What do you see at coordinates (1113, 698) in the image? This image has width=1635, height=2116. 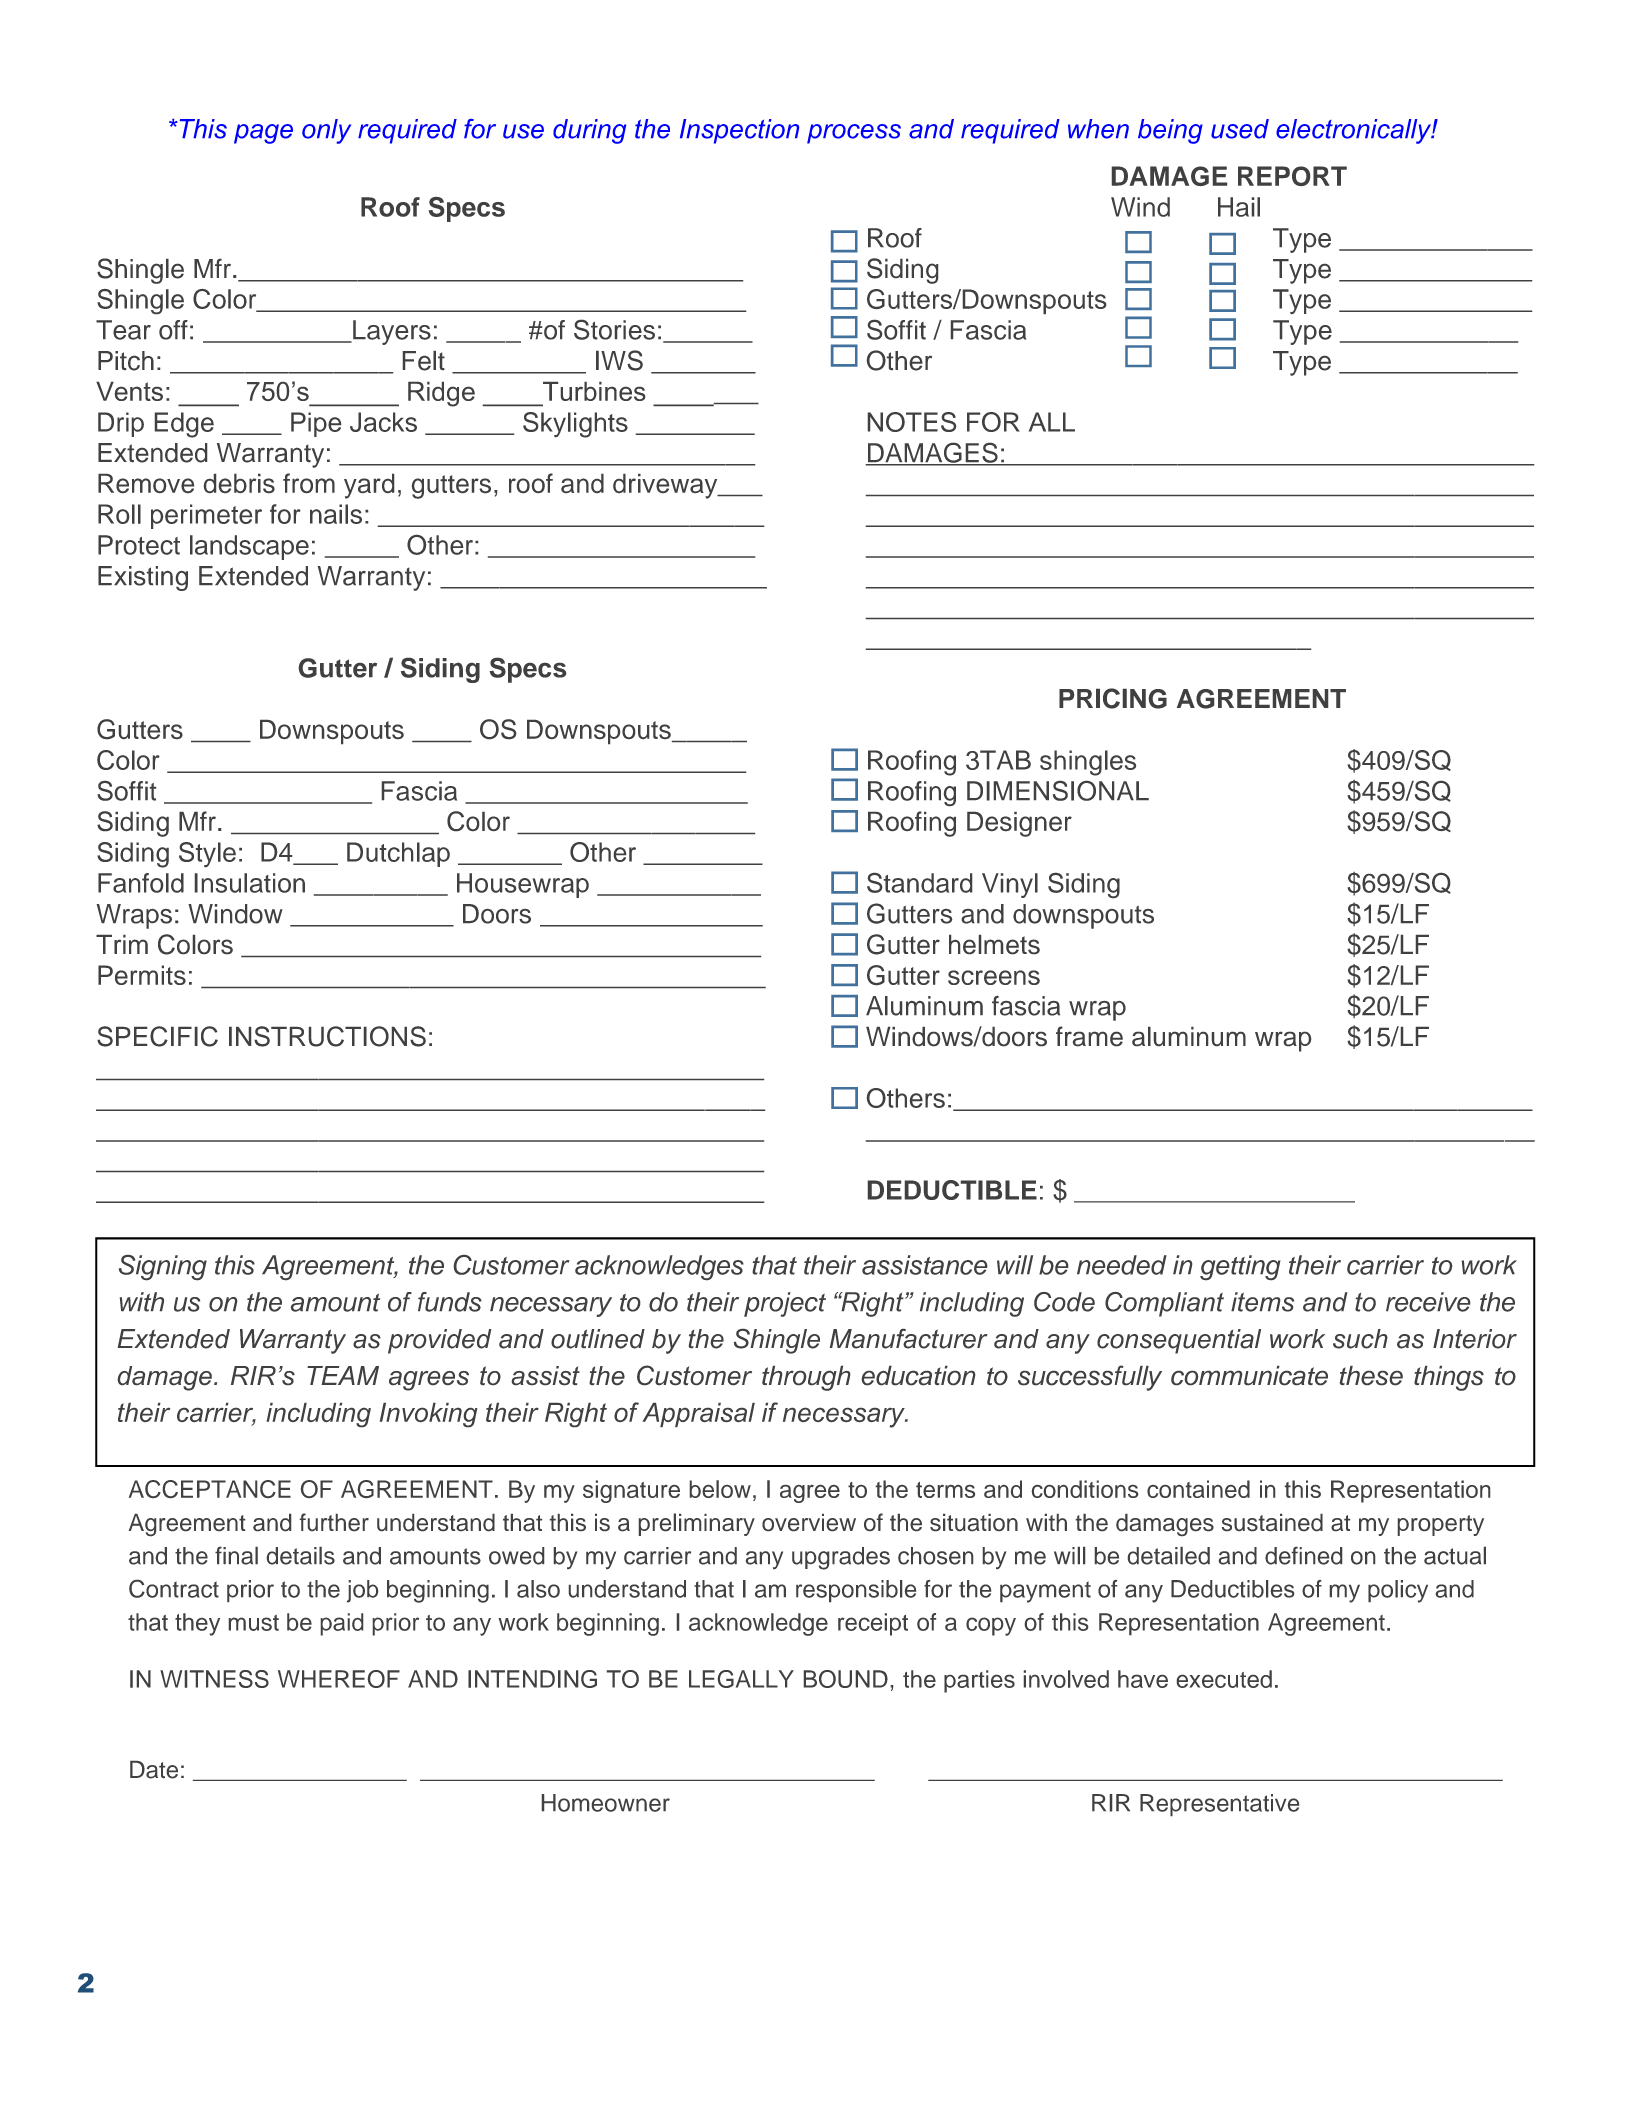 I see `PRICING` at bounding box center [1113, 698].
